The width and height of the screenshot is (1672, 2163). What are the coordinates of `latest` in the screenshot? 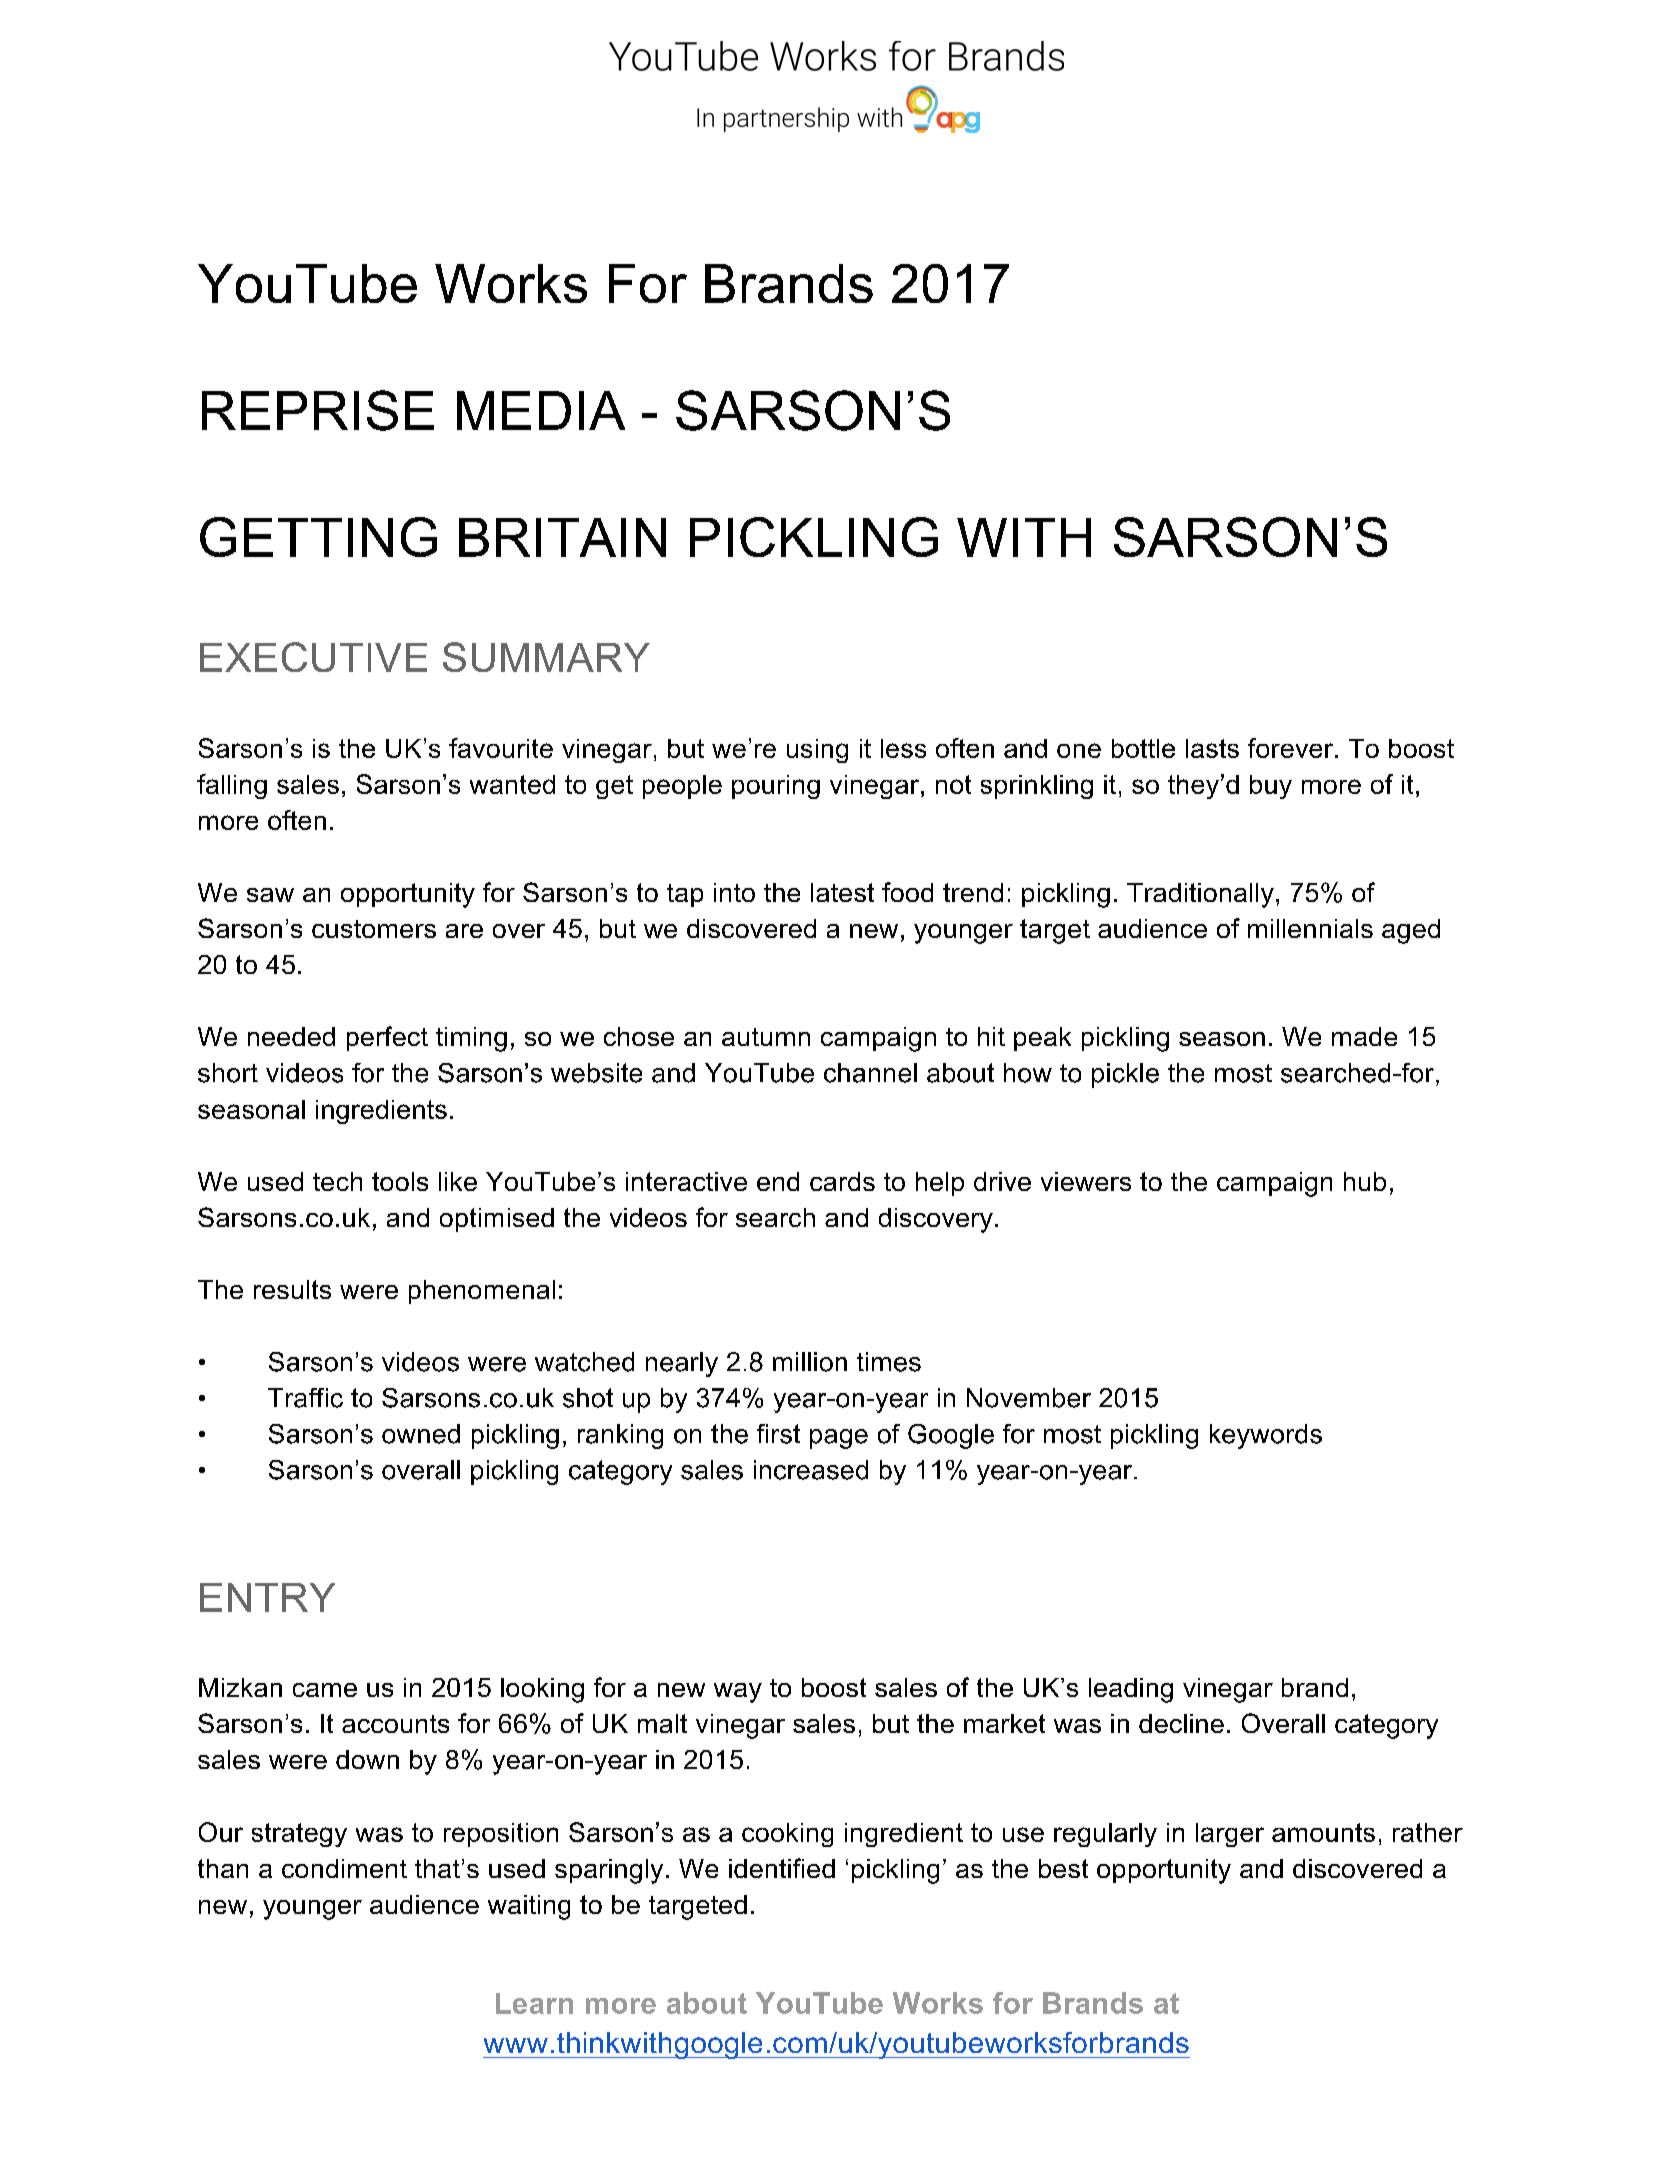 It's located at (842, 892).
